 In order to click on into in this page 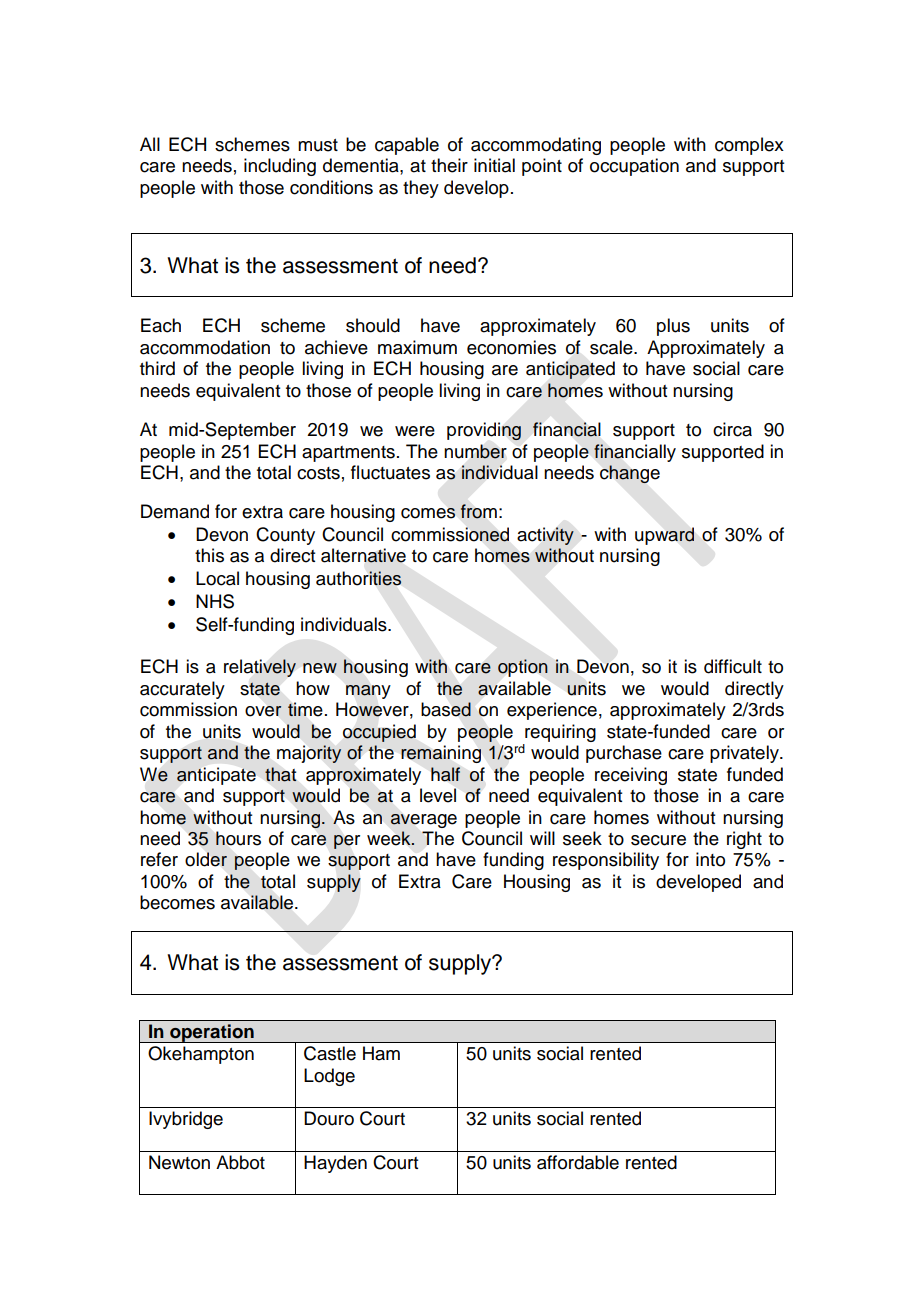, I will do `click(710, 859)`.
